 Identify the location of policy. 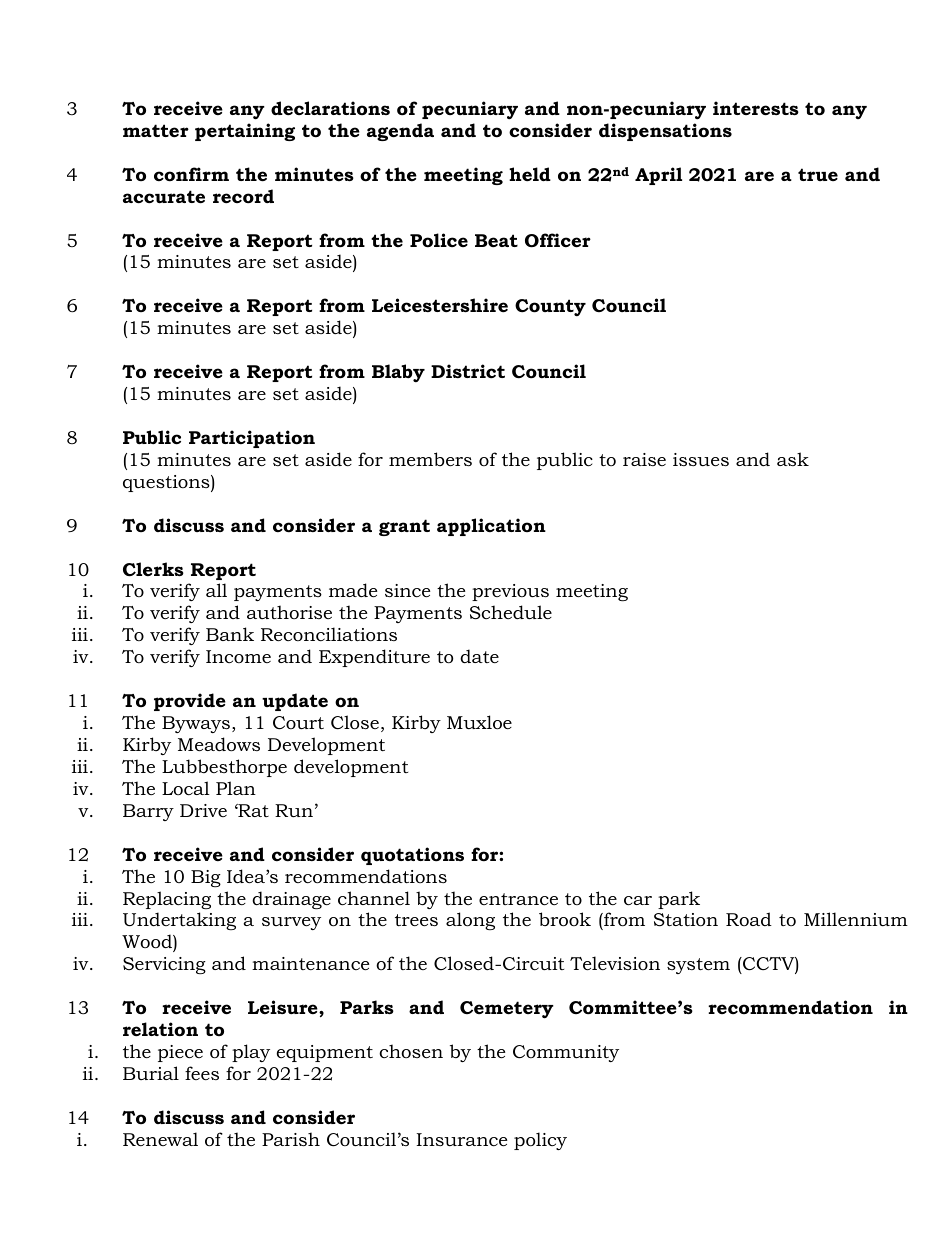
(540, 1141).
